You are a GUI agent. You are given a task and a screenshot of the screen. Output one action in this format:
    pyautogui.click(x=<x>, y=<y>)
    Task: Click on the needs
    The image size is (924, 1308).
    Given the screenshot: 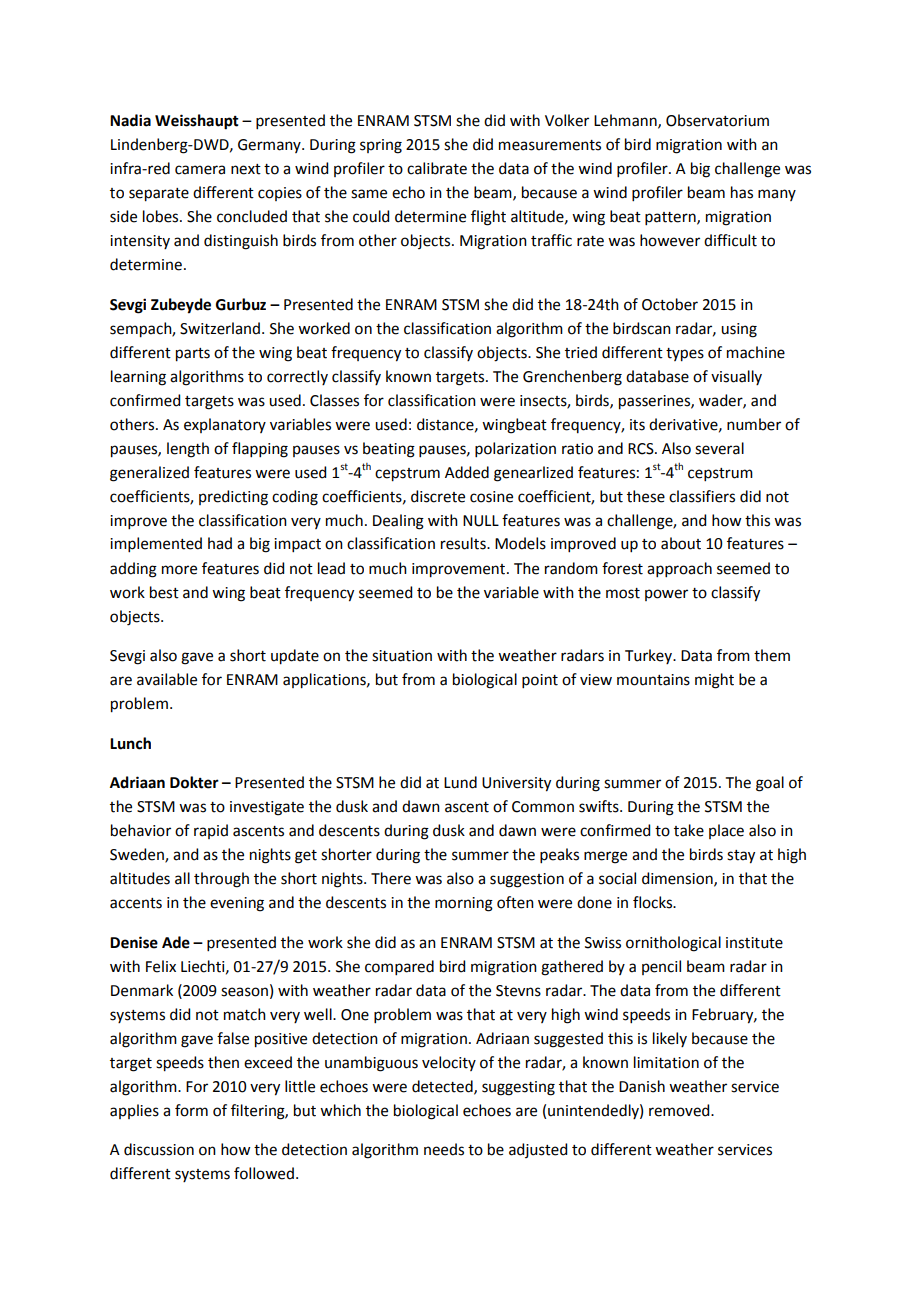 What is the action you would take?
    pyautogui.click(x=444, y=1149)
